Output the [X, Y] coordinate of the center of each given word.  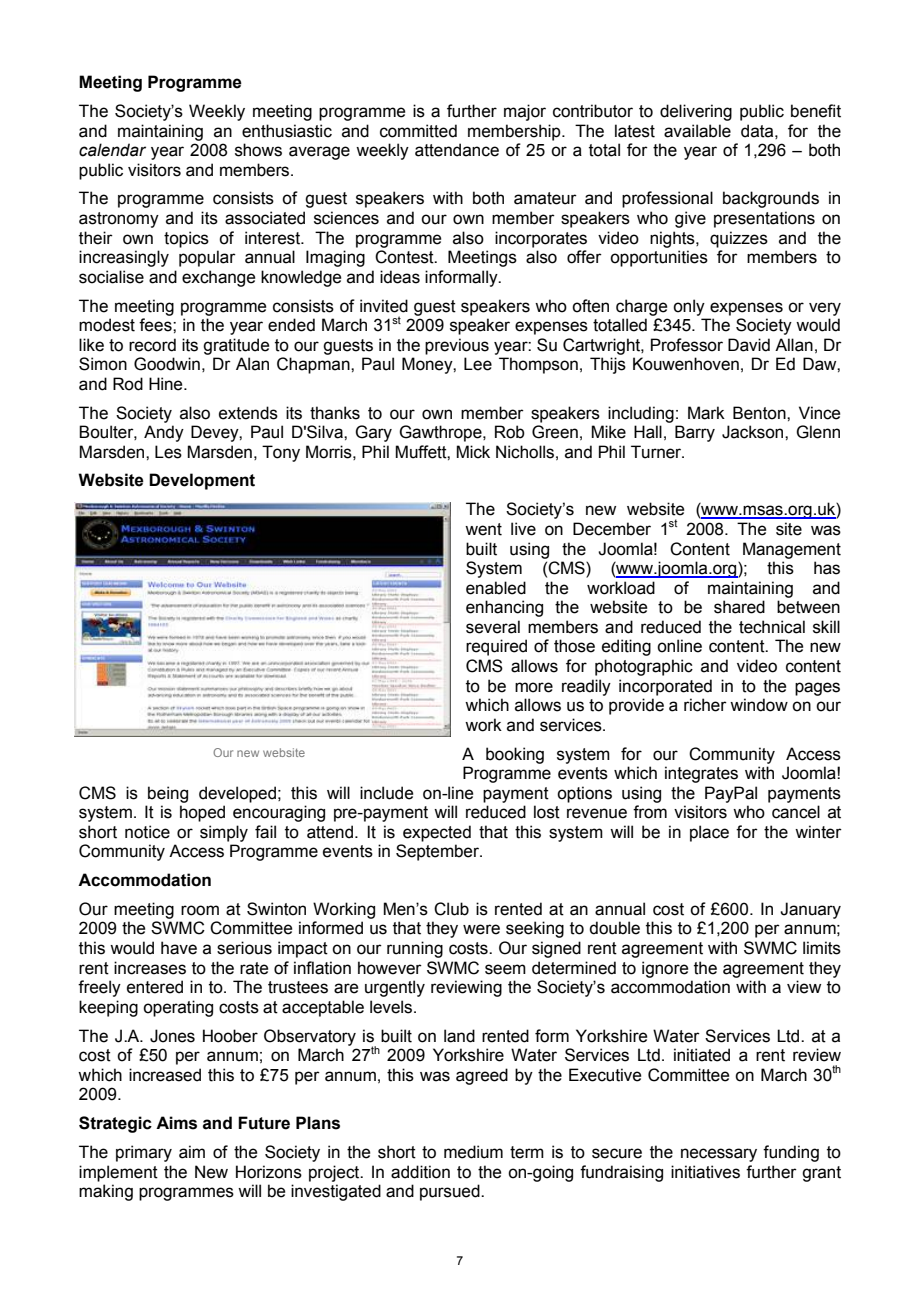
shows [258, 150]
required [496, 647]
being [168, 794]
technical [772, 627]
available [697, 131]
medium [473, 1152]
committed [418, 131]
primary [144, 1153]
